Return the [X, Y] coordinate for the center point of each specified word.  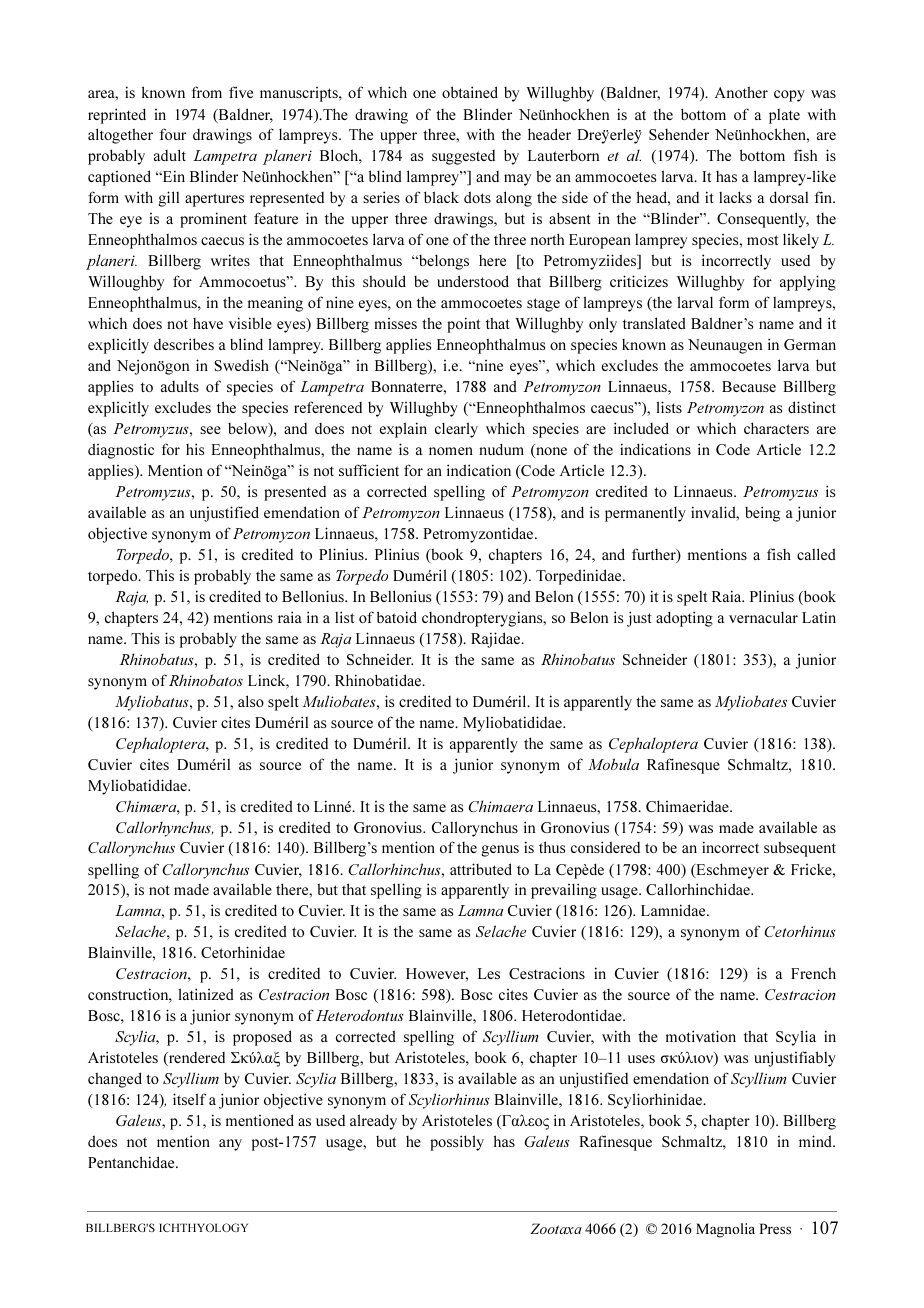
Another [741, 92]
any [230, 1145]
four [172, 134]
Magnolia [725, 1230]
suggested [463, 157]
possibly [457, 1143]
